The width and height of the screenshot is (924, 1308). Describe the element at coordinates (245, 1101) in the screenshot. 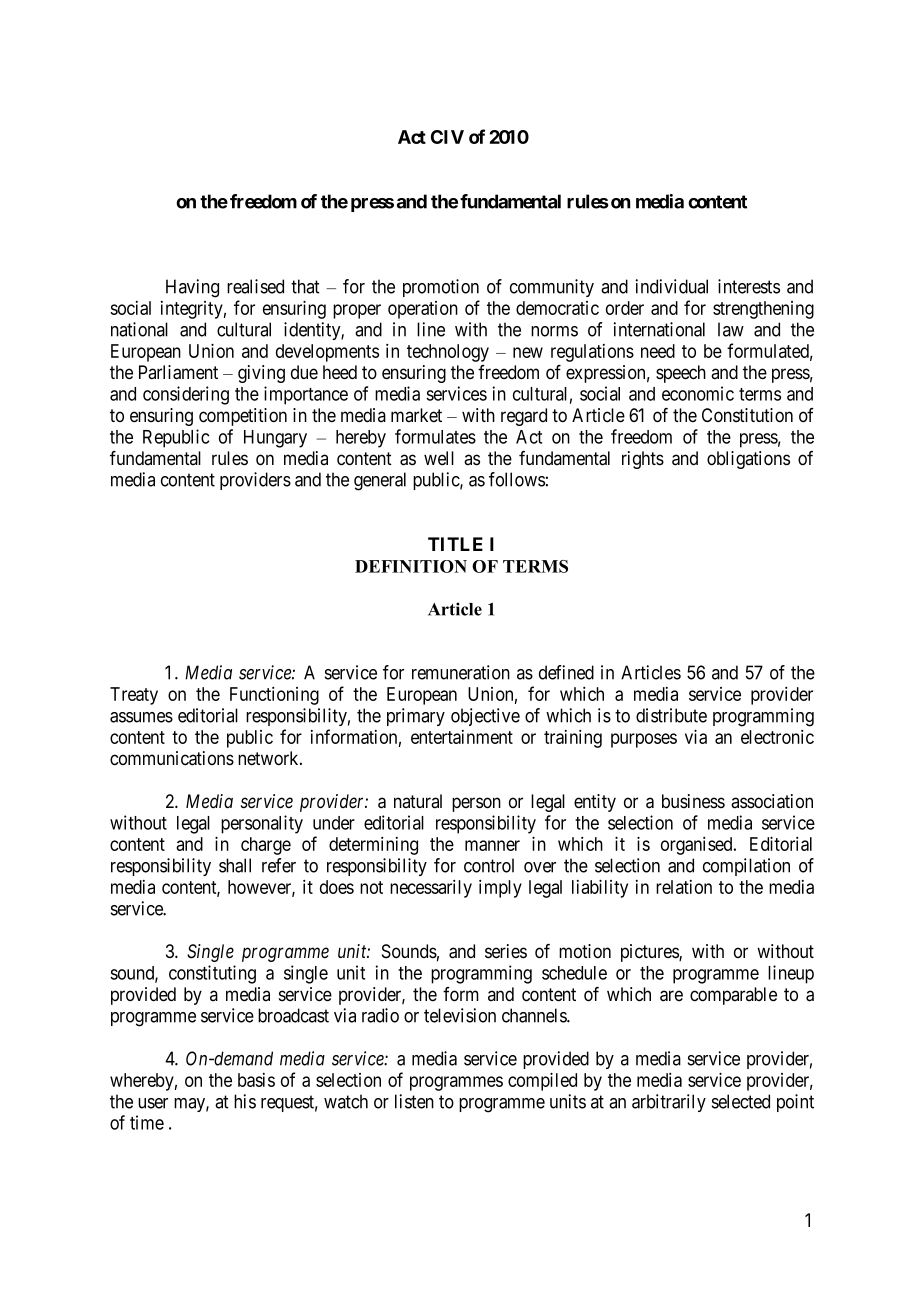

I see `his` at that location.
